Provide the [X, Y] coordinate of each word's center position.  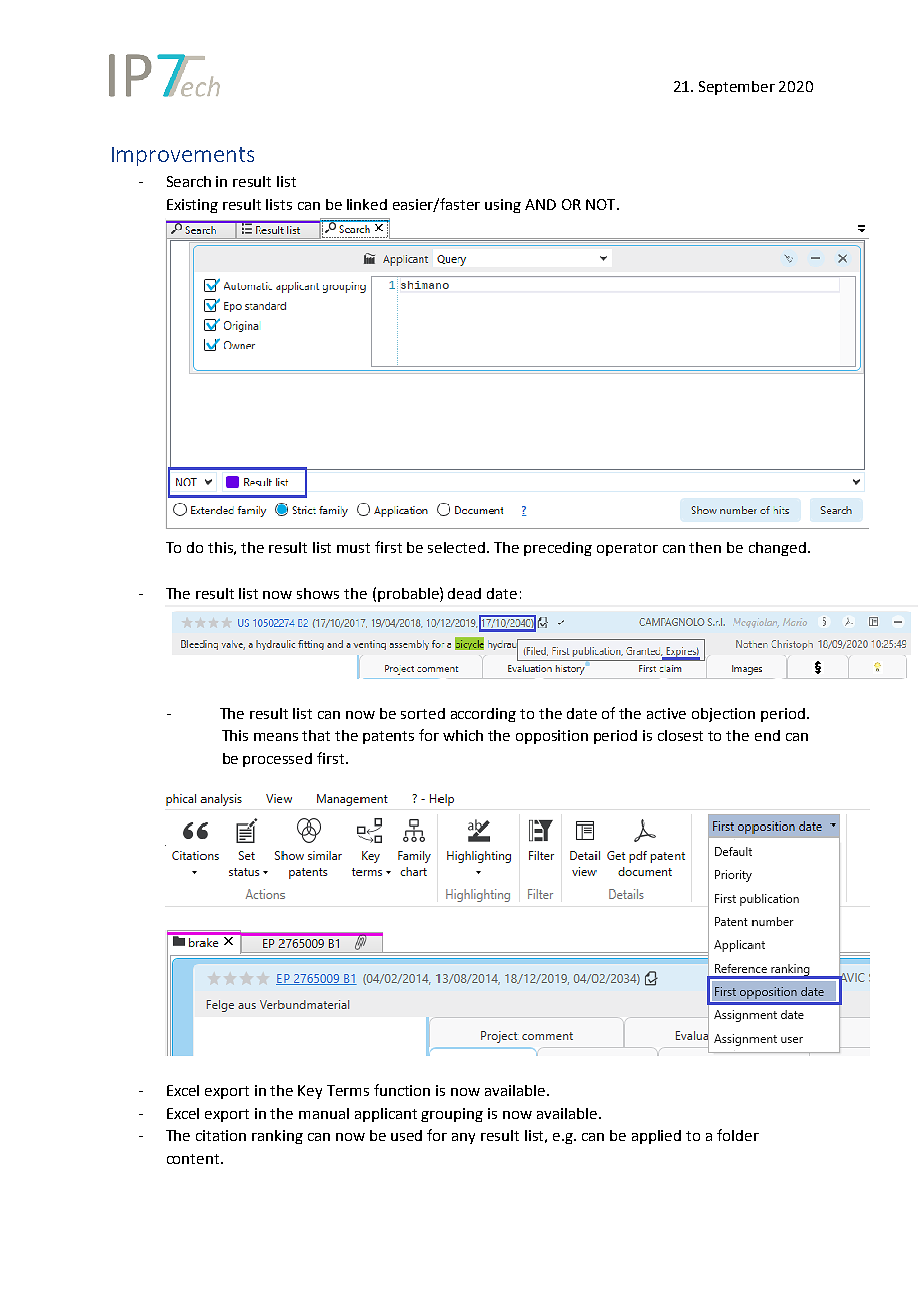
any [463, 1138]
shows [318, 593]
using [503, 206]
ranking [277, 1137]
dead [464, 593]
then [705, 547]
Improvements [183, 156]
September [737, 88]
